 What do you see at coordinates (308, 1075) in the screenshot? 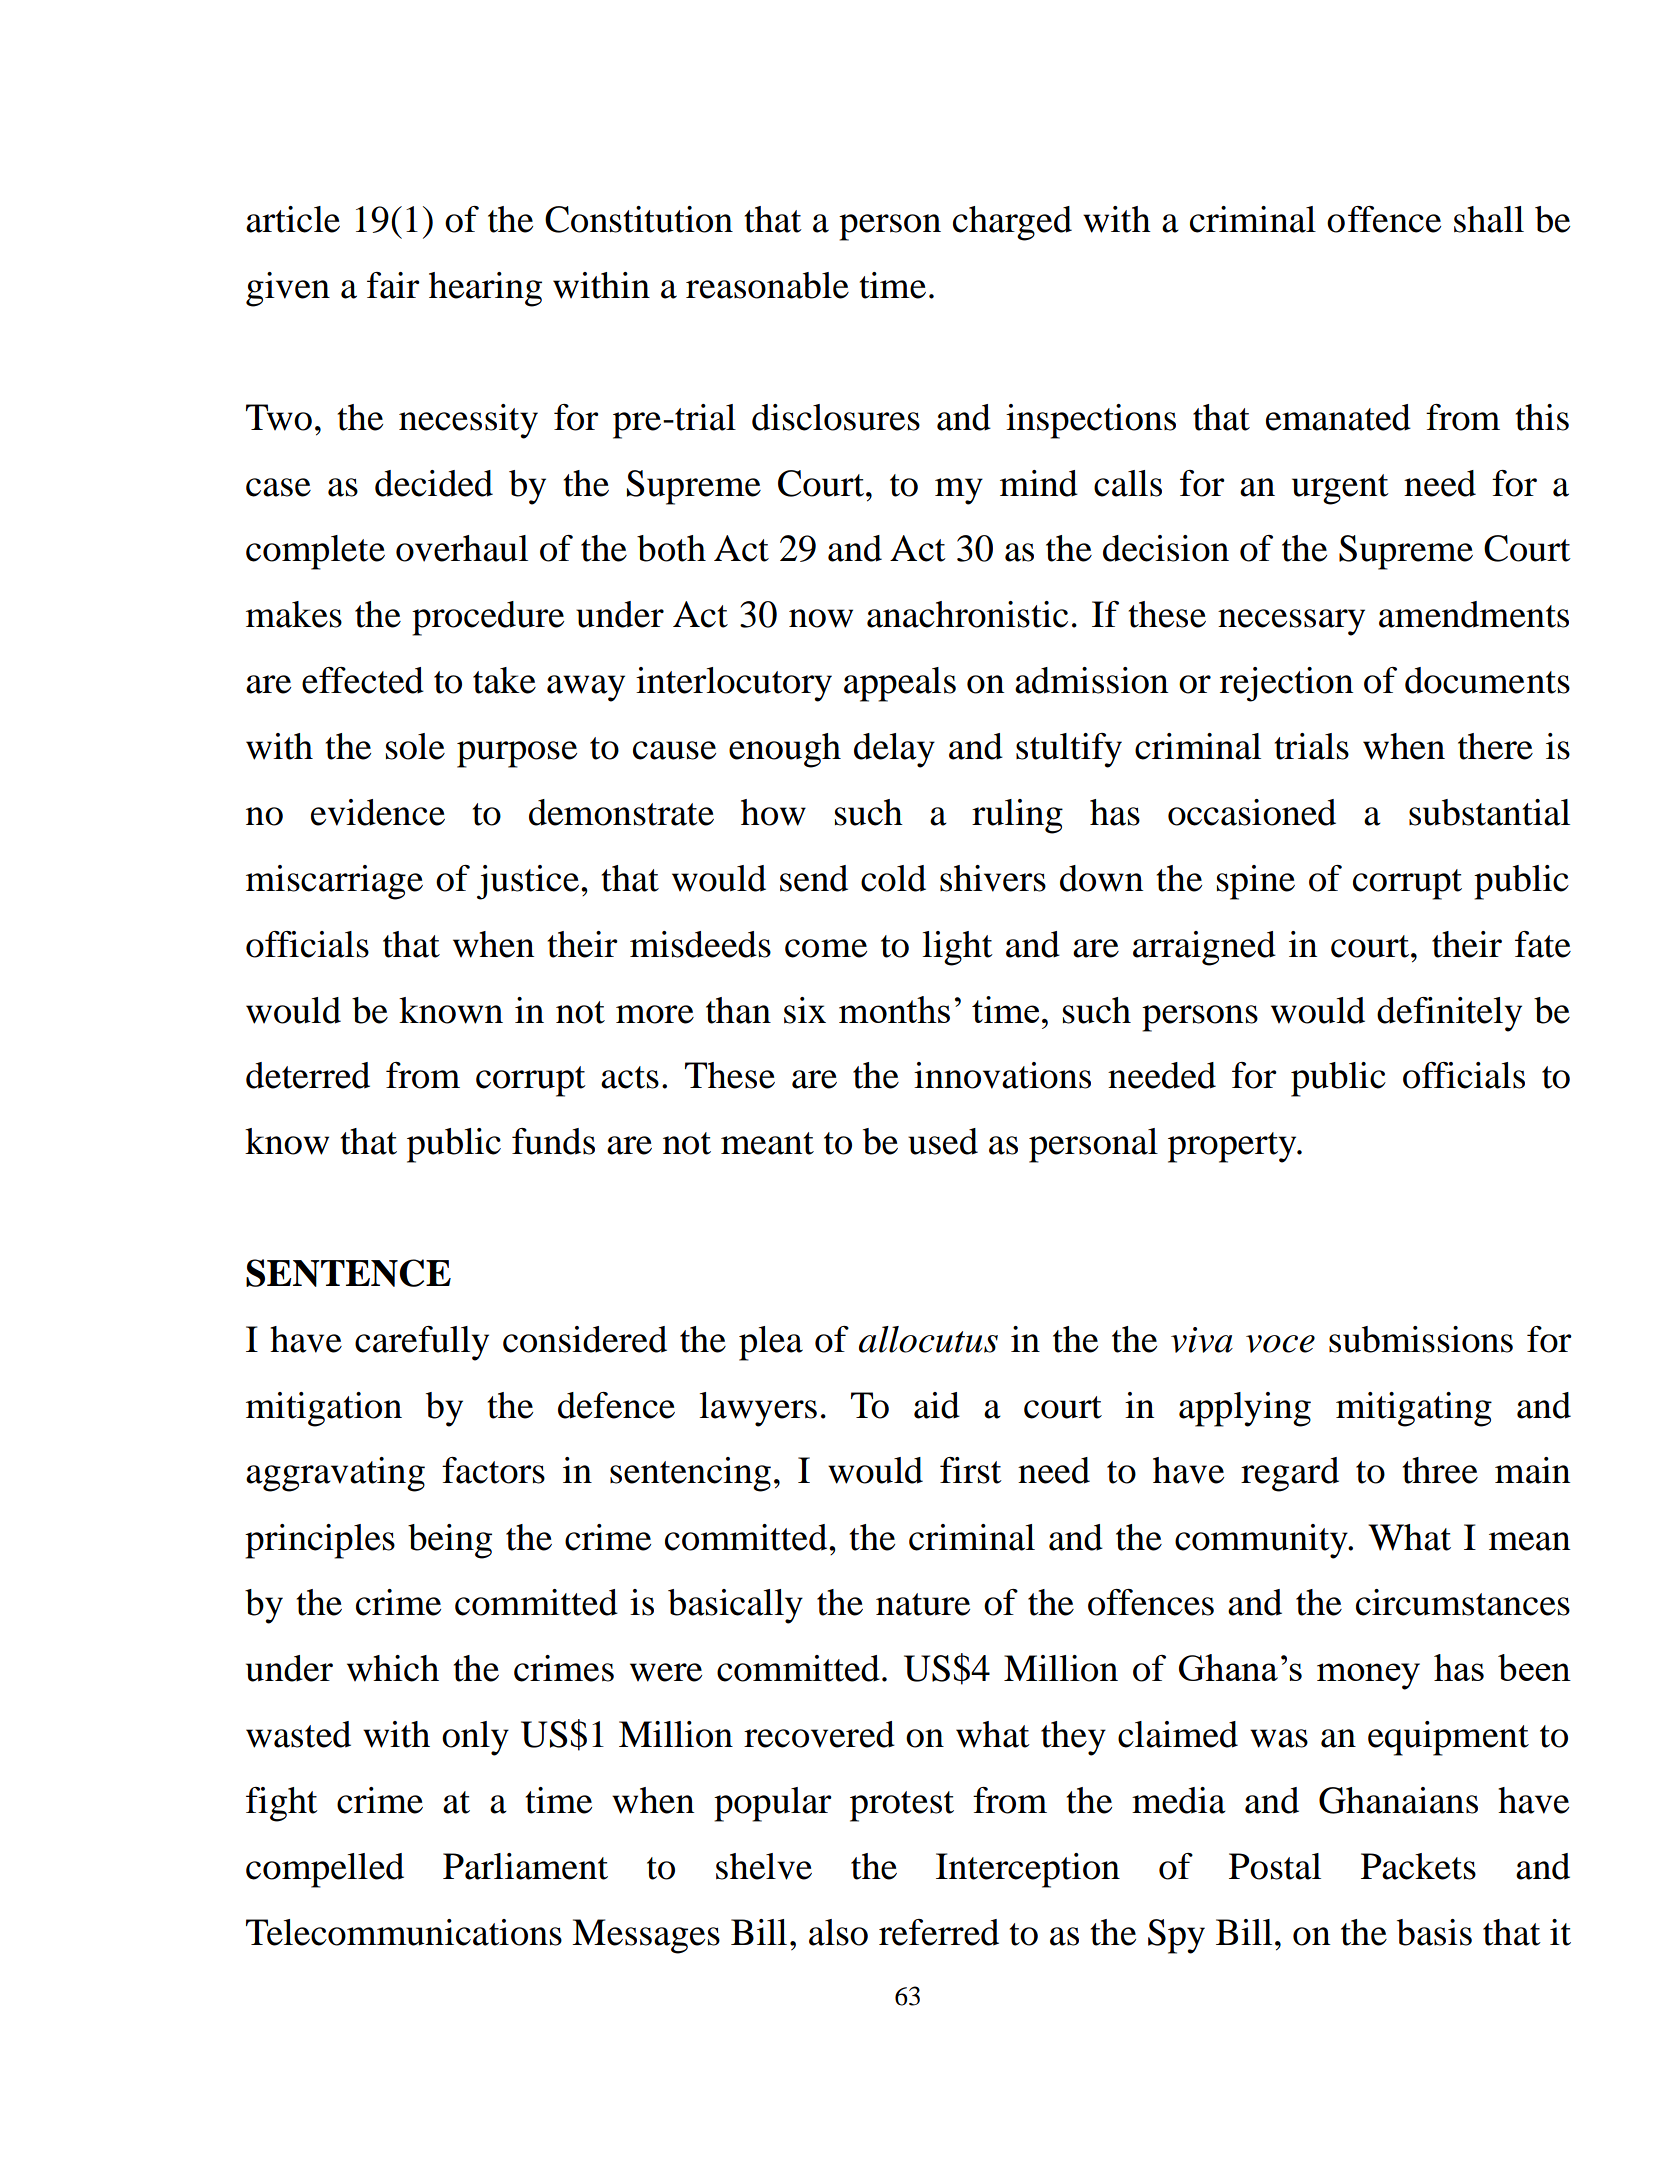
I see `deterred` at bounding box center [308, 1075].
